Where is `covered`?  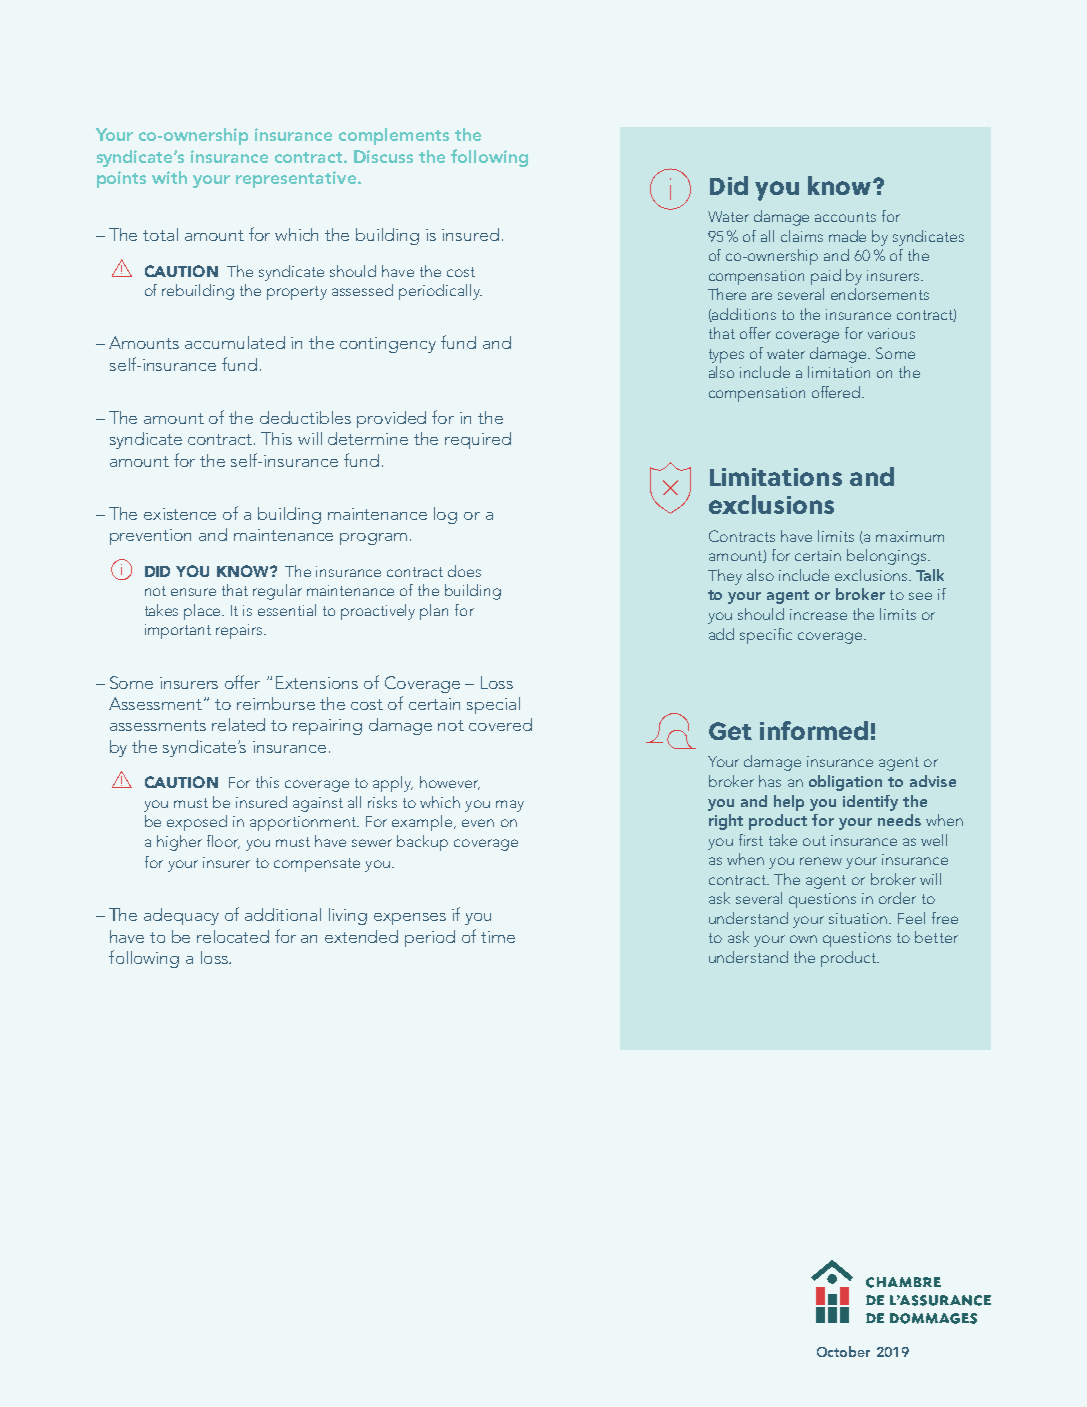
covered is located at coordinates (500, 724).
